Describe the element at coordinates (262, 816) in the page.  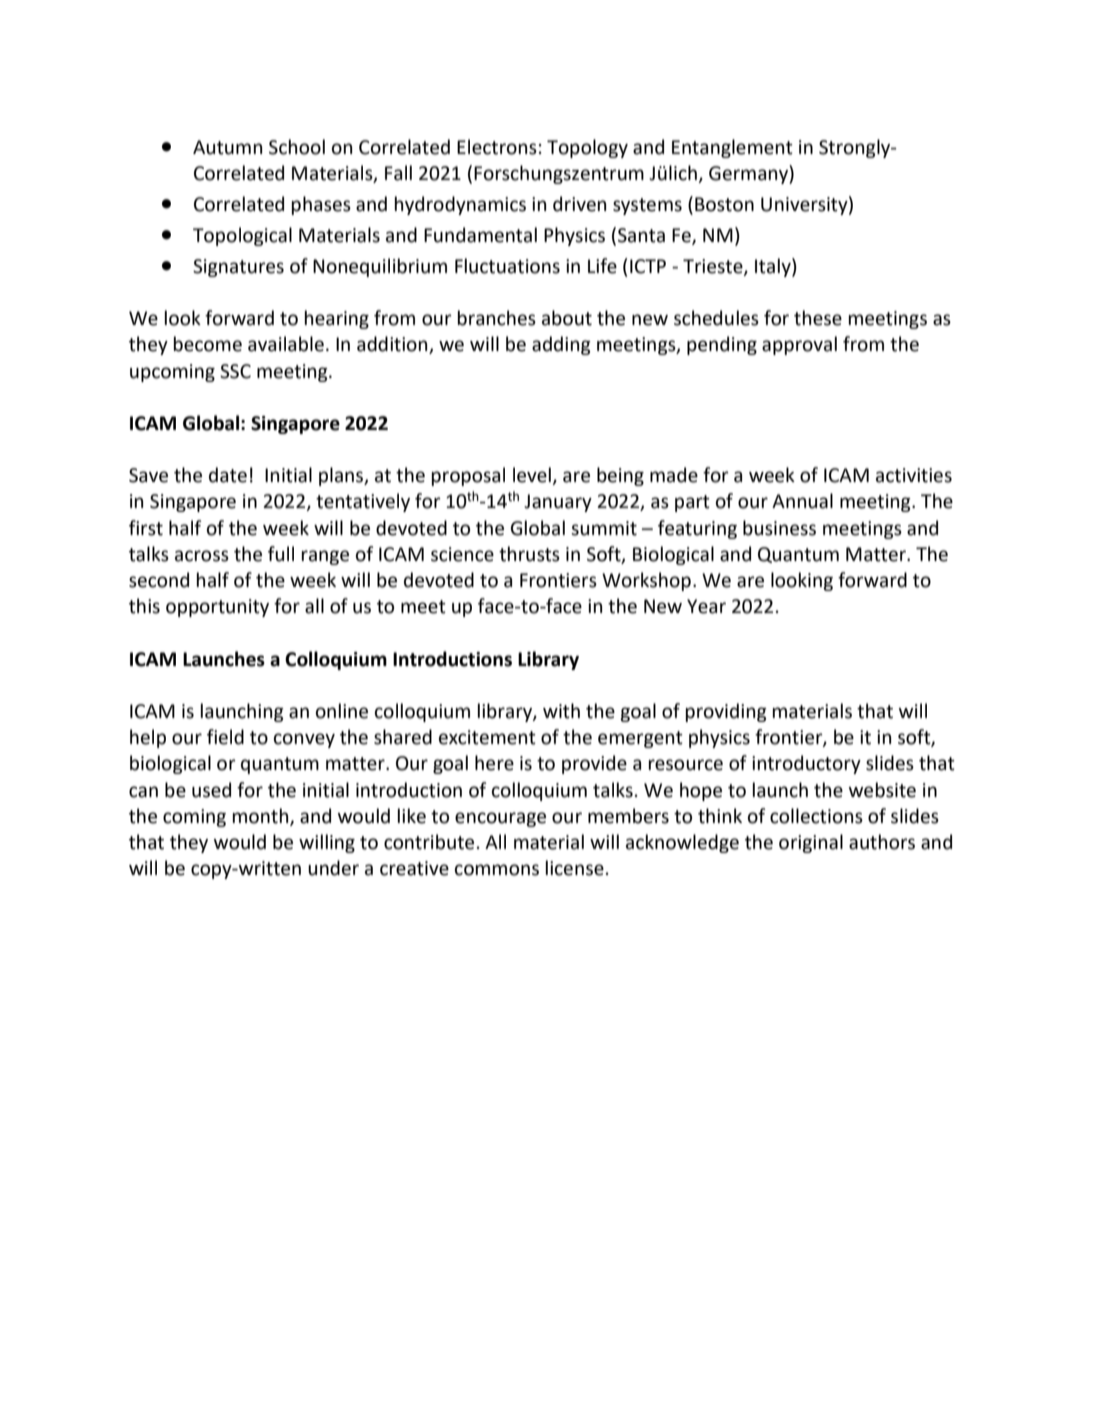
I see `month` at that location.
